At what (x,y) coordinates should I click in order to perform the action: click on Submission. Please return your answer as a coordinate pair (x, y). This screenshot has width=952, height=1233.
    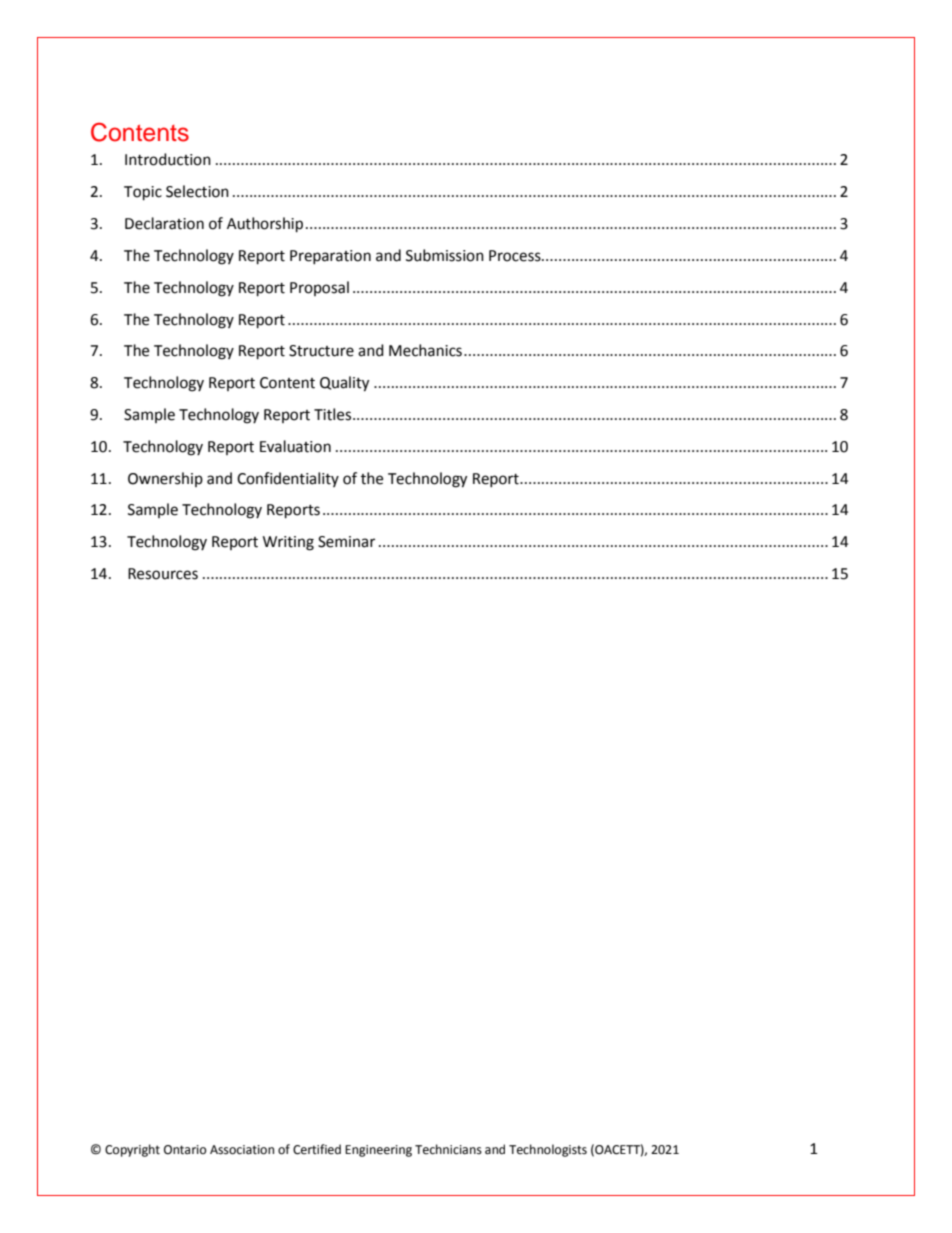
    Looking at the image, I should click on (445, 255).
